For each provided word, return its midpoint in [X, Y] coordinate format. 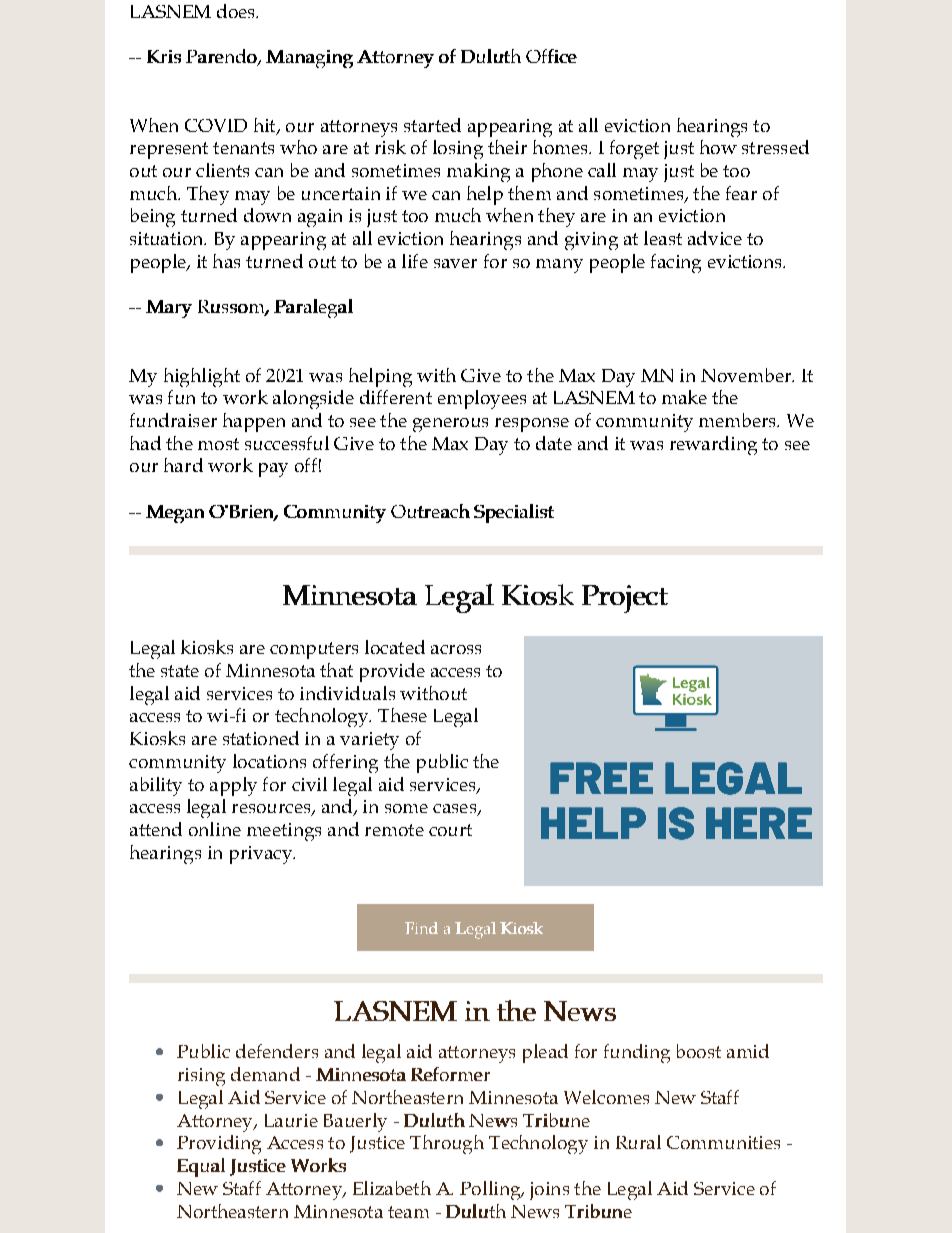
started [432, 125]
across [456, 649]
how [718, 147]
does [237, 11]
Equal [201, 1167]
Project [625, 599]
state [180, 671]
